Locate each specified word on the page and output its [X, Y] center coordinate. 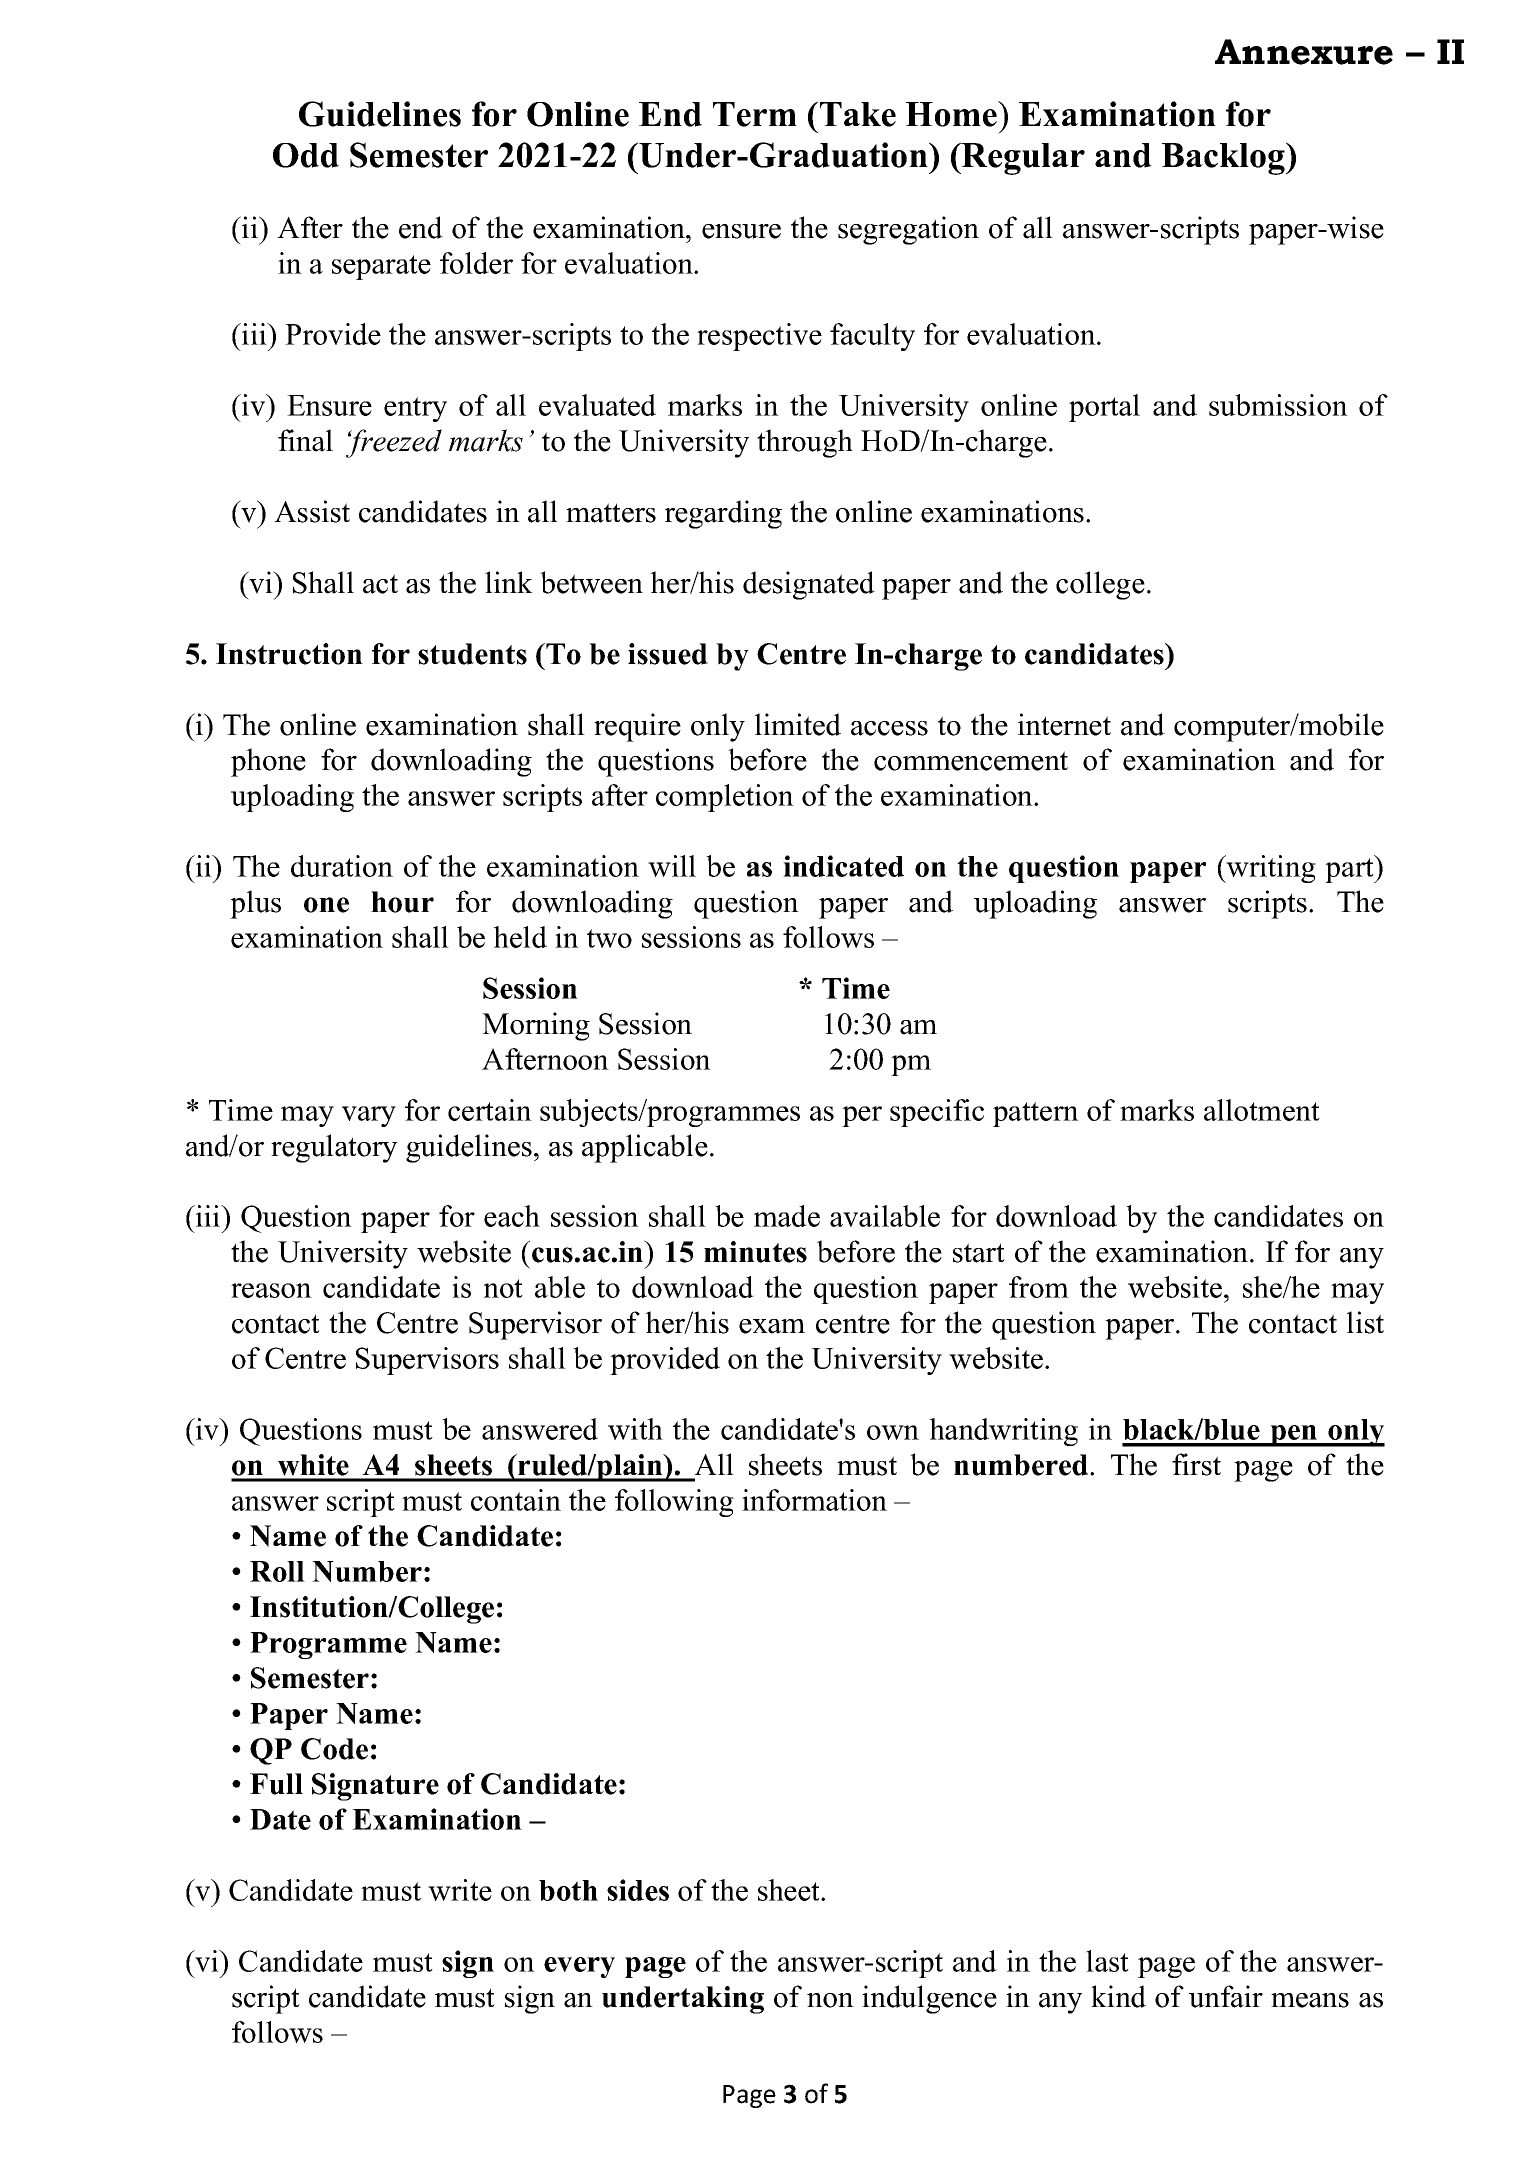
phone [268, 762]
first [1196, 1464]
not [503, 1288]
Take [858, 114]
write [460, 1890]
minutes [755, 1252]
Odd [306, 155]
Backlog [1224, 158]
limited [798, 724]
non [830, 2000]
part [1350, 869]
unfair [1226, 1996]
